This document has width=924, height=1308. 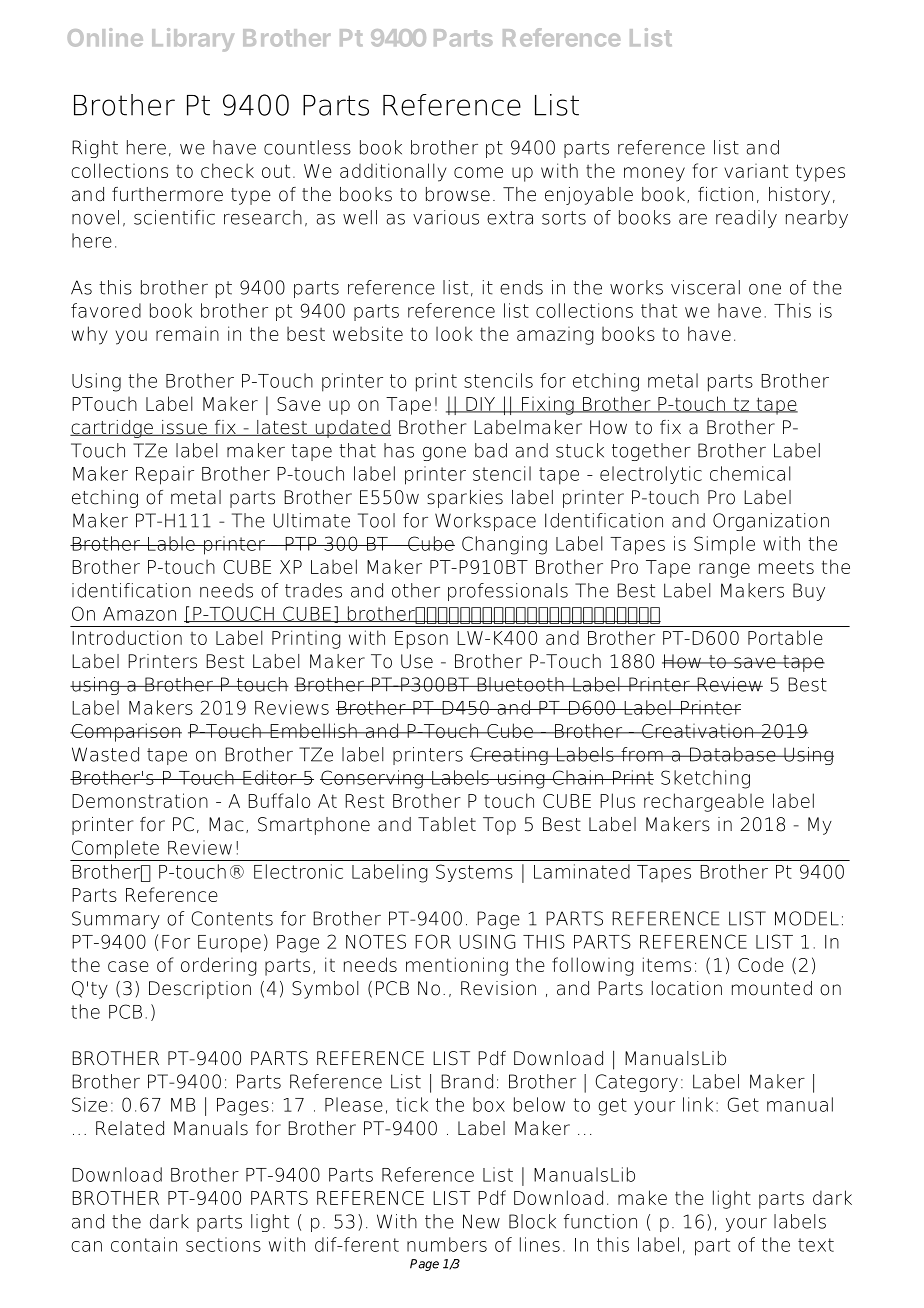 What do you see at coordinates (127, 637) in the document?
I see `Introduction` at bounding box center [127, 637].
